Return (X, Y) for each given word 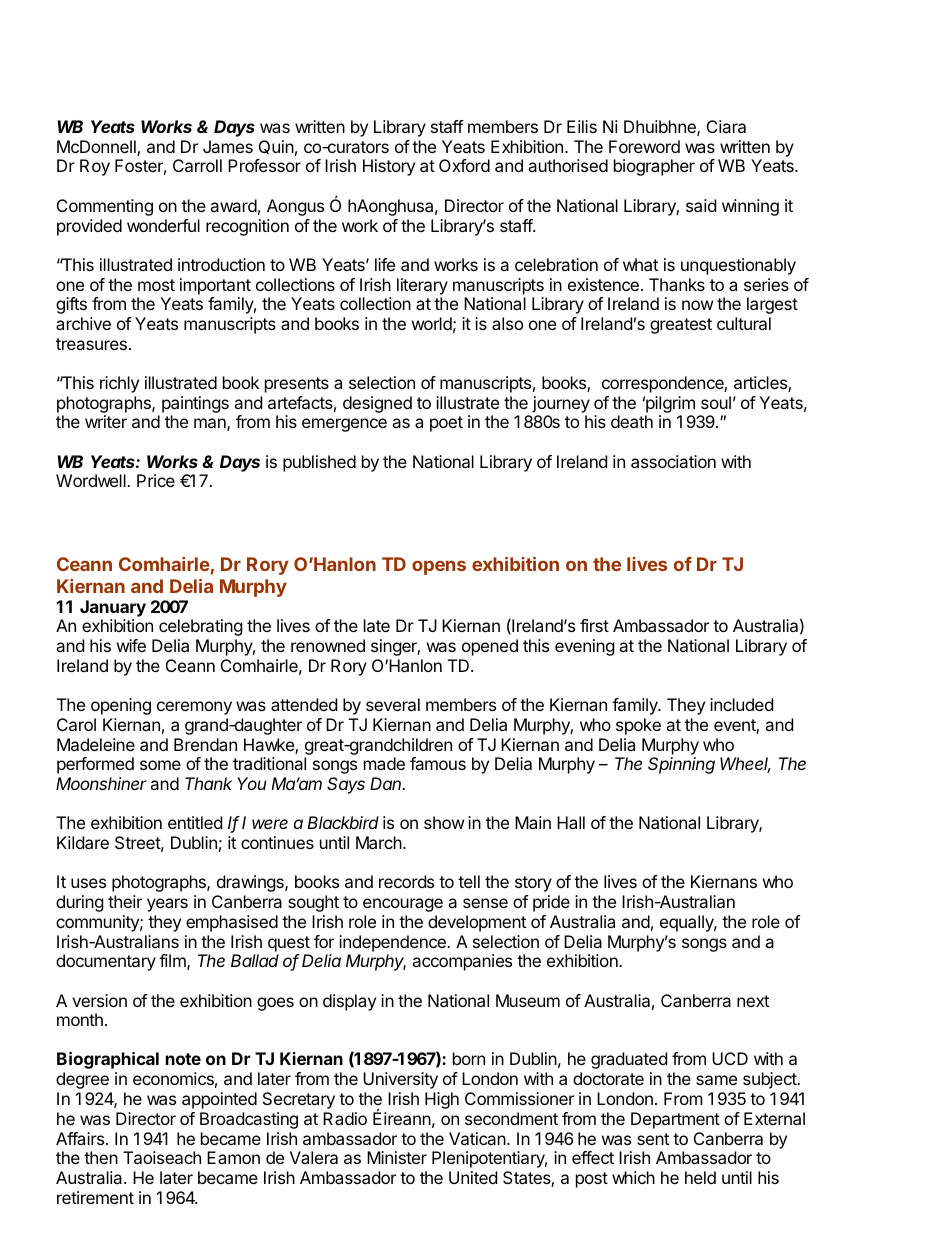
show (444, 822)
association (673, 461)
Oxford (464, 165)
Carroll (197, 165)
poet (446, 424)
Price (156, 480)
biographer (654, 167)
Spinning (681, 765)
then (101, 1157)
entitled (195, 822)
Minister (397, 1157)
